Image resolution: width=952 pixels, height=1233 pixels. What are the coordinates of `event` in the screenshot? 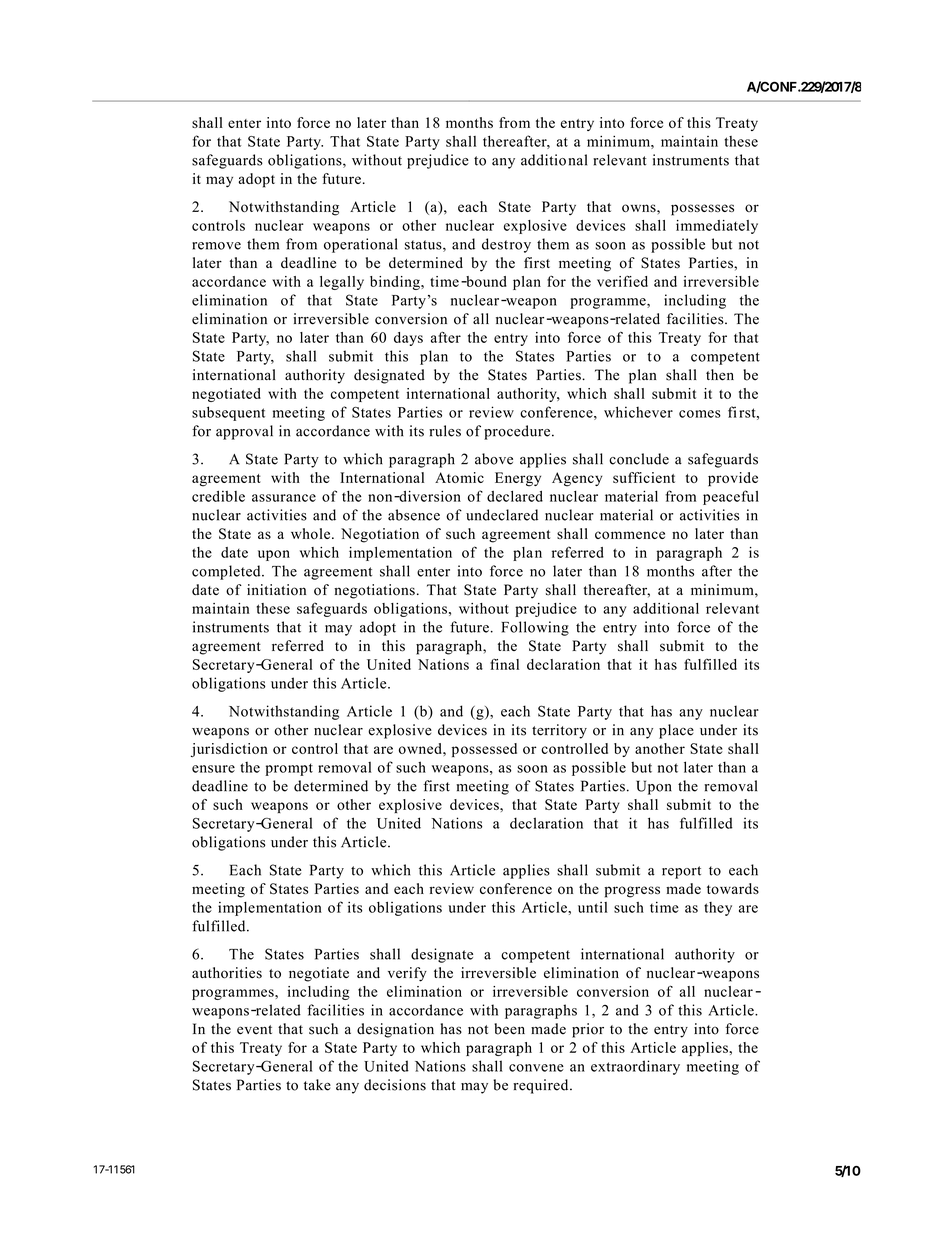 It's located at (254, 1030).
